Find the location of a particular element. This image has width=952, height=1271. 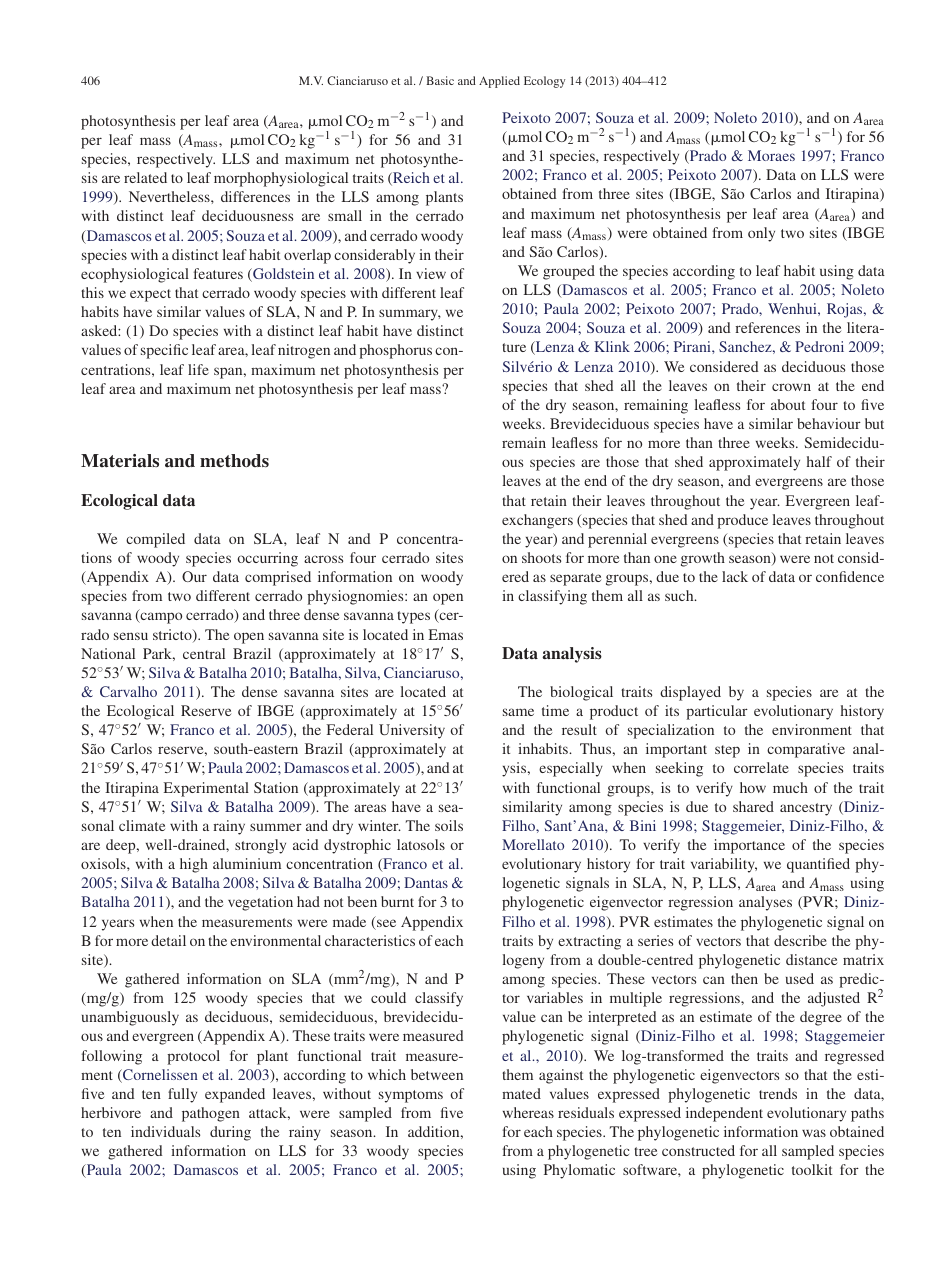

campo is located at coordinates (160, 618).
